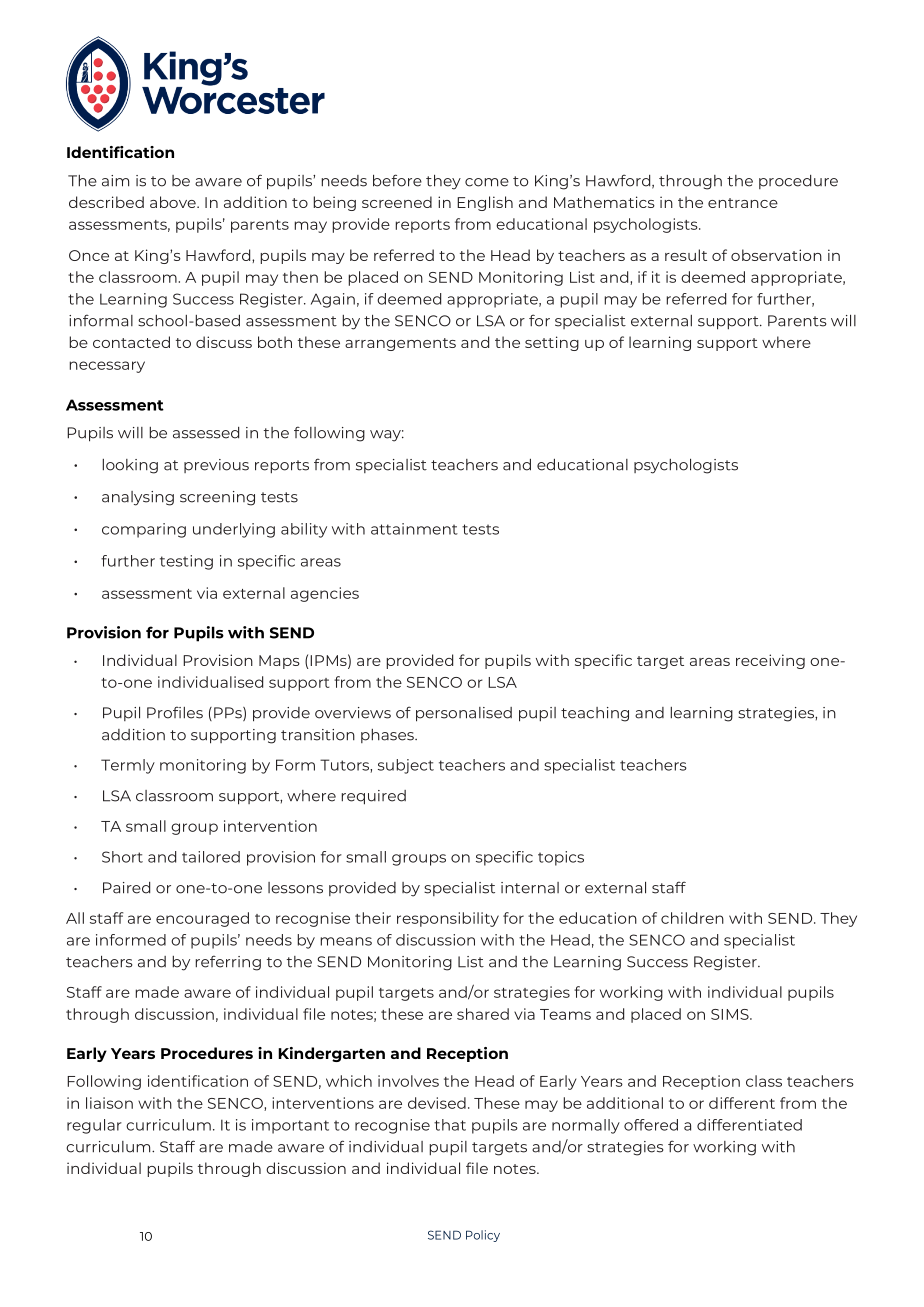 The width and height of the page is (924, 1307). What do you see at coordinates (414, 529) in the page?
I see `attainment` at bounding box center [414, 529].
